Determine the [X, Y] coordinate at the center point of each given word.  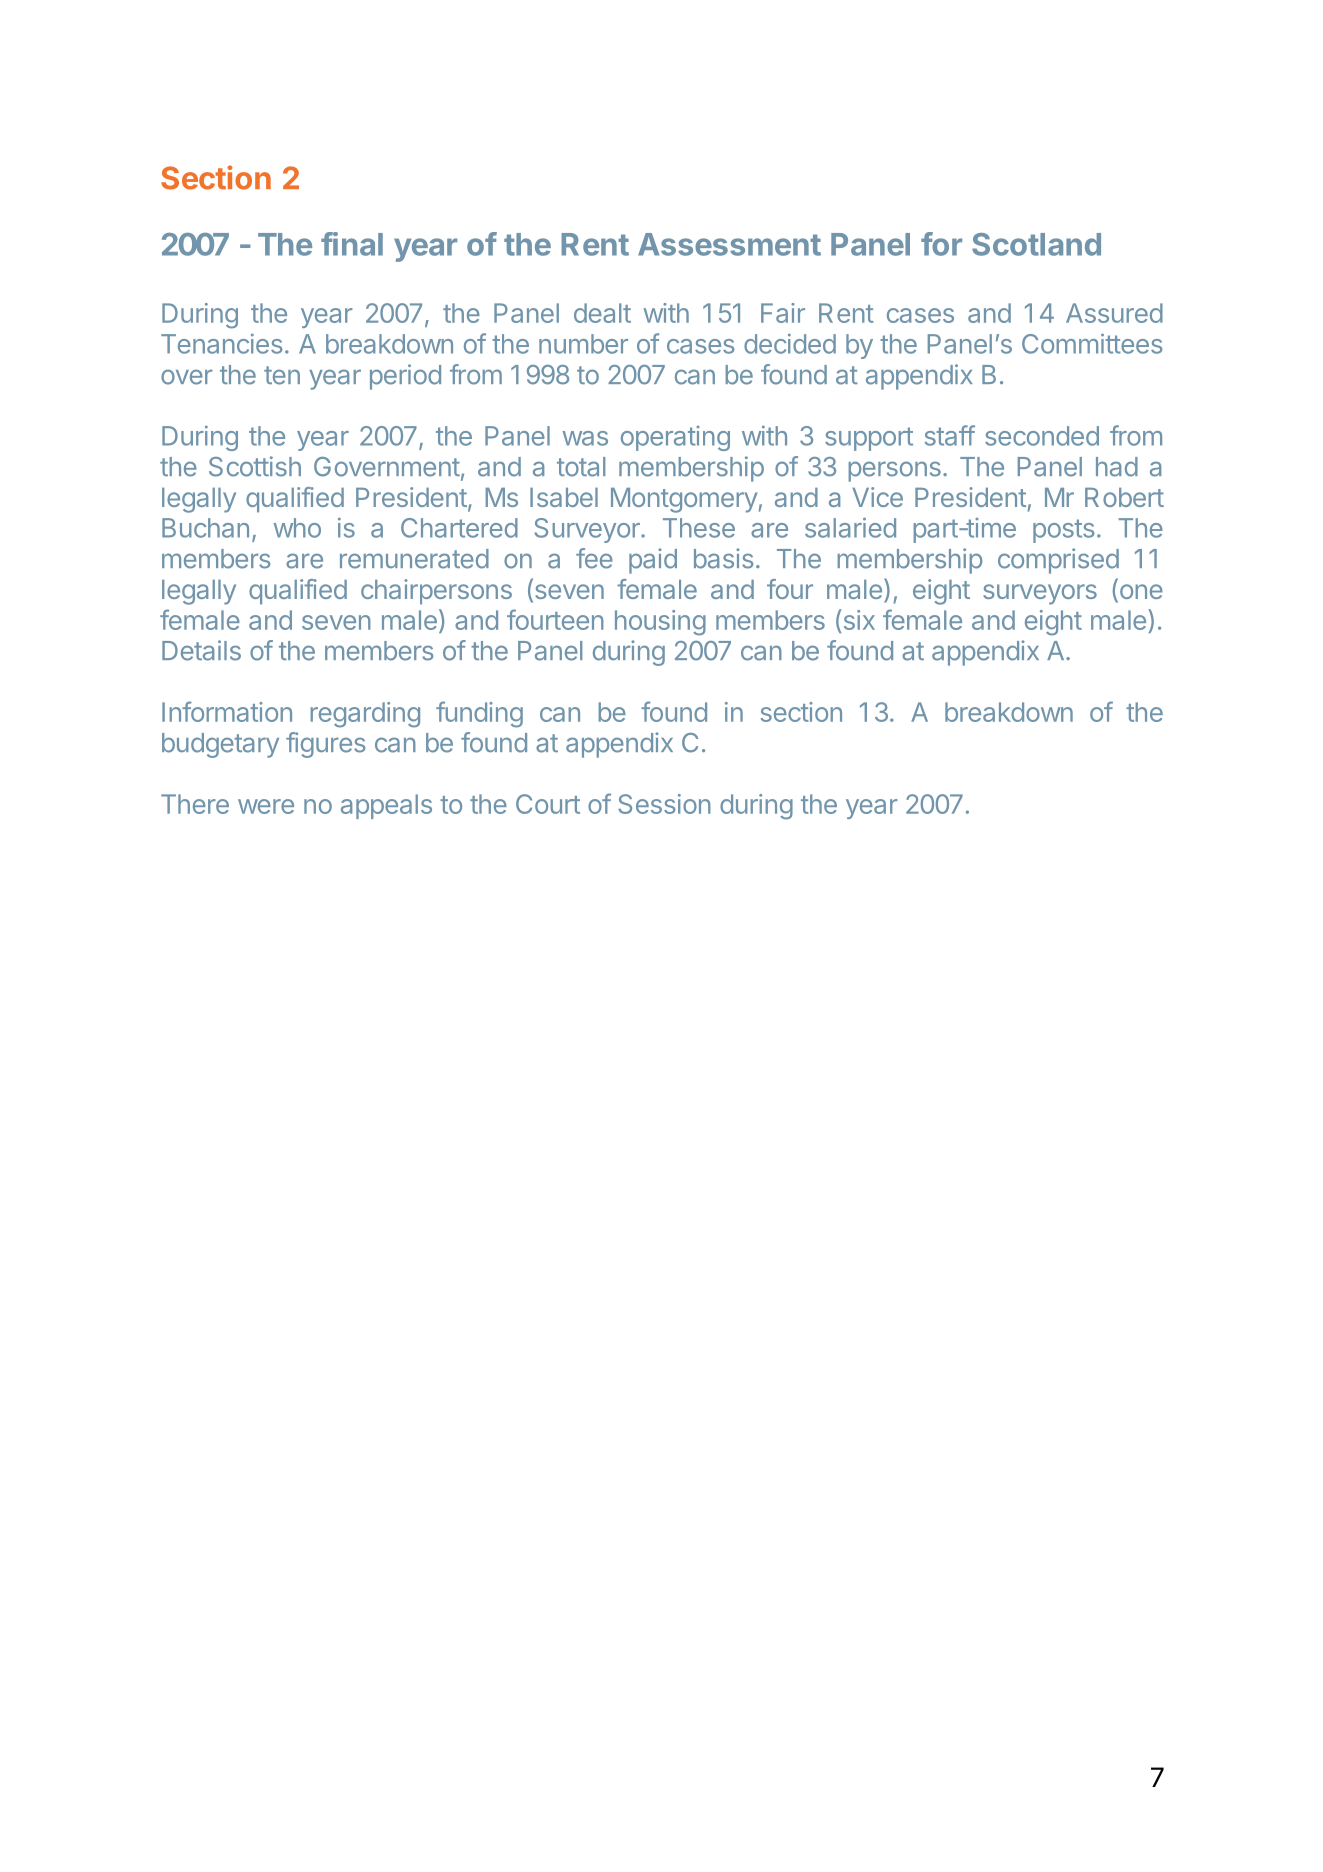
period [405, 377]
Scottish [255, 466]
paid [653, 561]
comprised [1058, 561]
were [266, 806]
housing [660, 623]
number [583, 344]
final [352, 244]
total [581, 467]
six [858, 619]
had [1117, 467]
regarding [365, 715]
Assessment [729, 244]
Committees [1092, 343]
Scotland [1036, 244]
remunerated [414, 559]
